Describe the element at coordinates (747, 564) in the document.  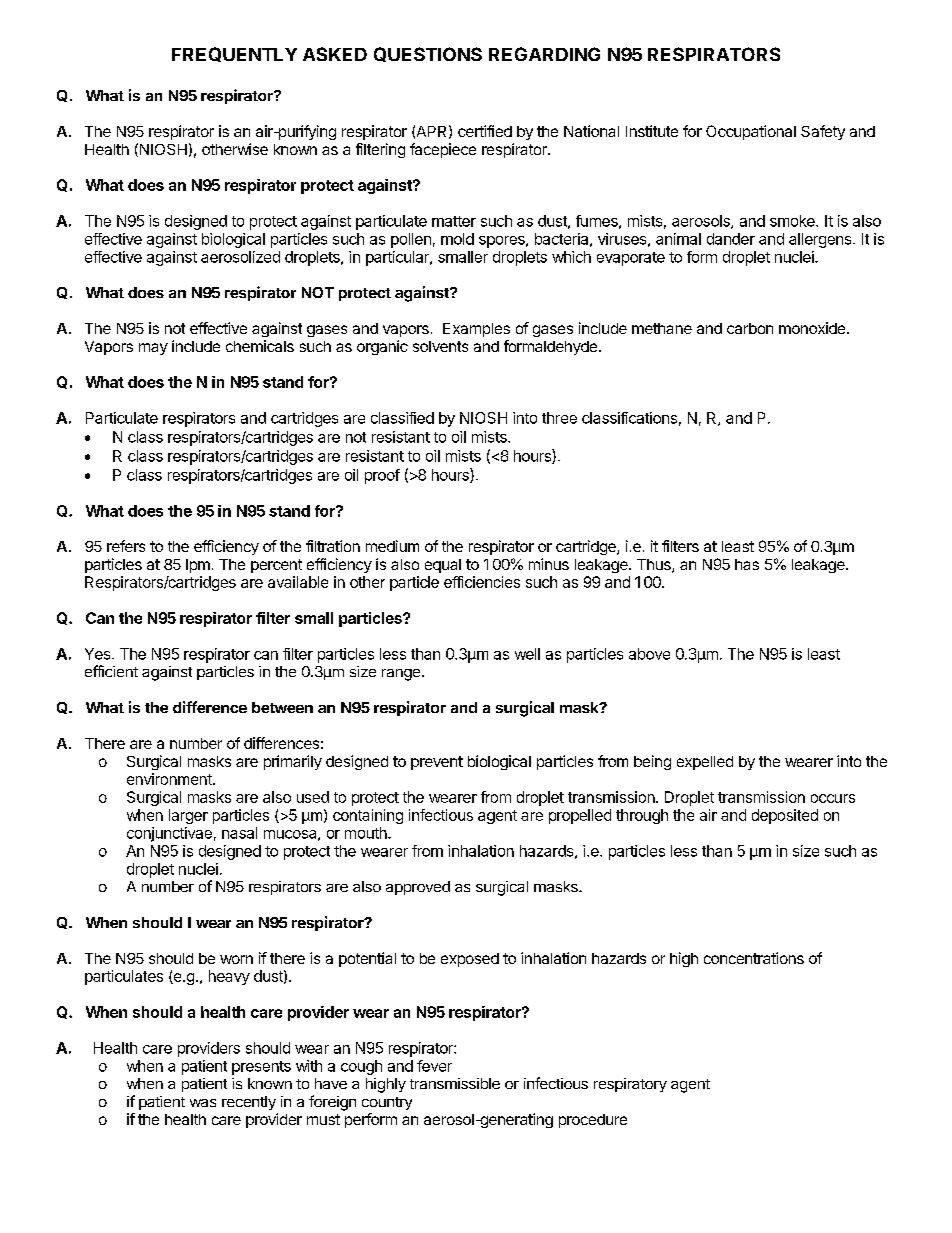
I see `has` at that location.
